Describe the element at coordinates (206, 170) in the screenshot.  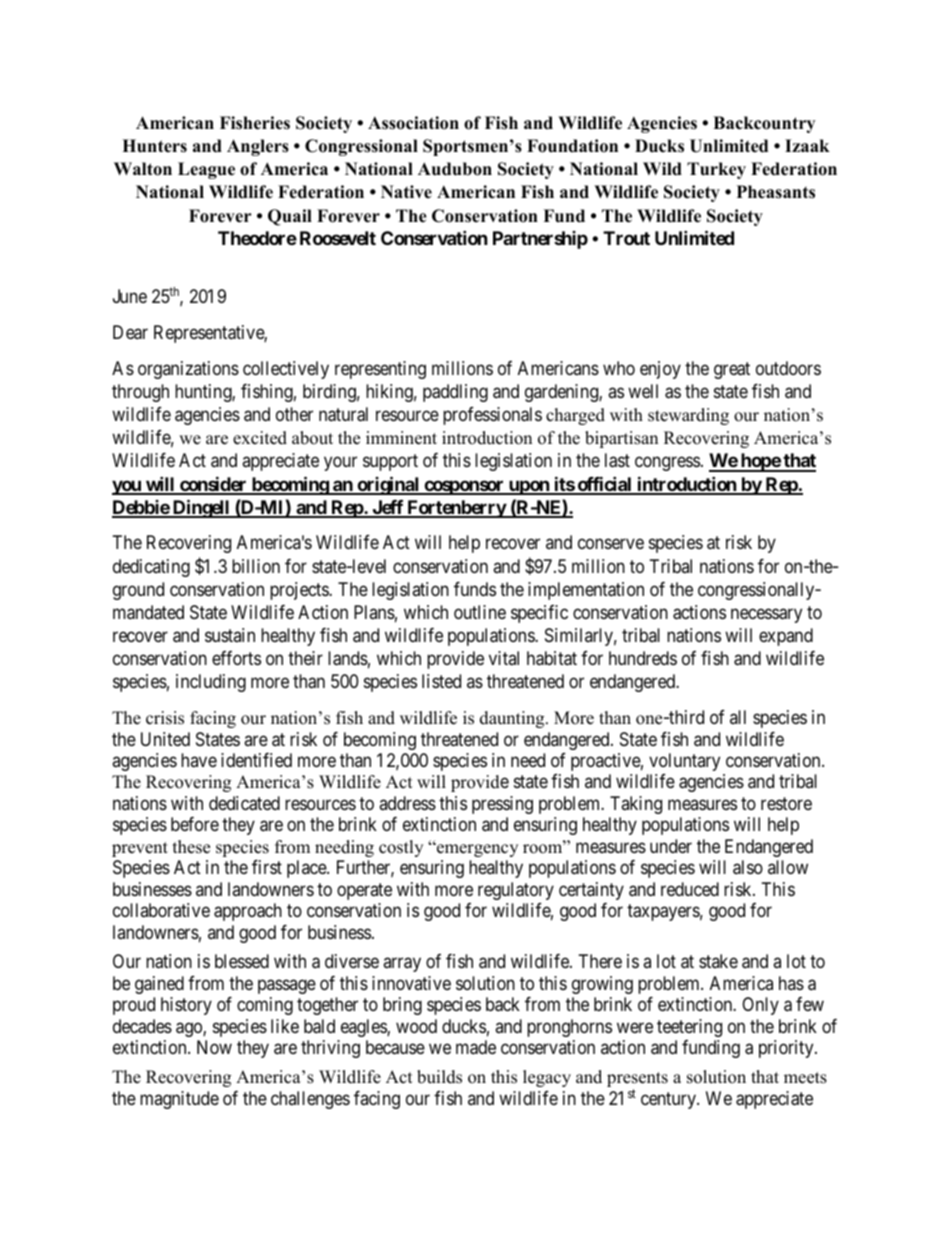
I see `League` at that location.
